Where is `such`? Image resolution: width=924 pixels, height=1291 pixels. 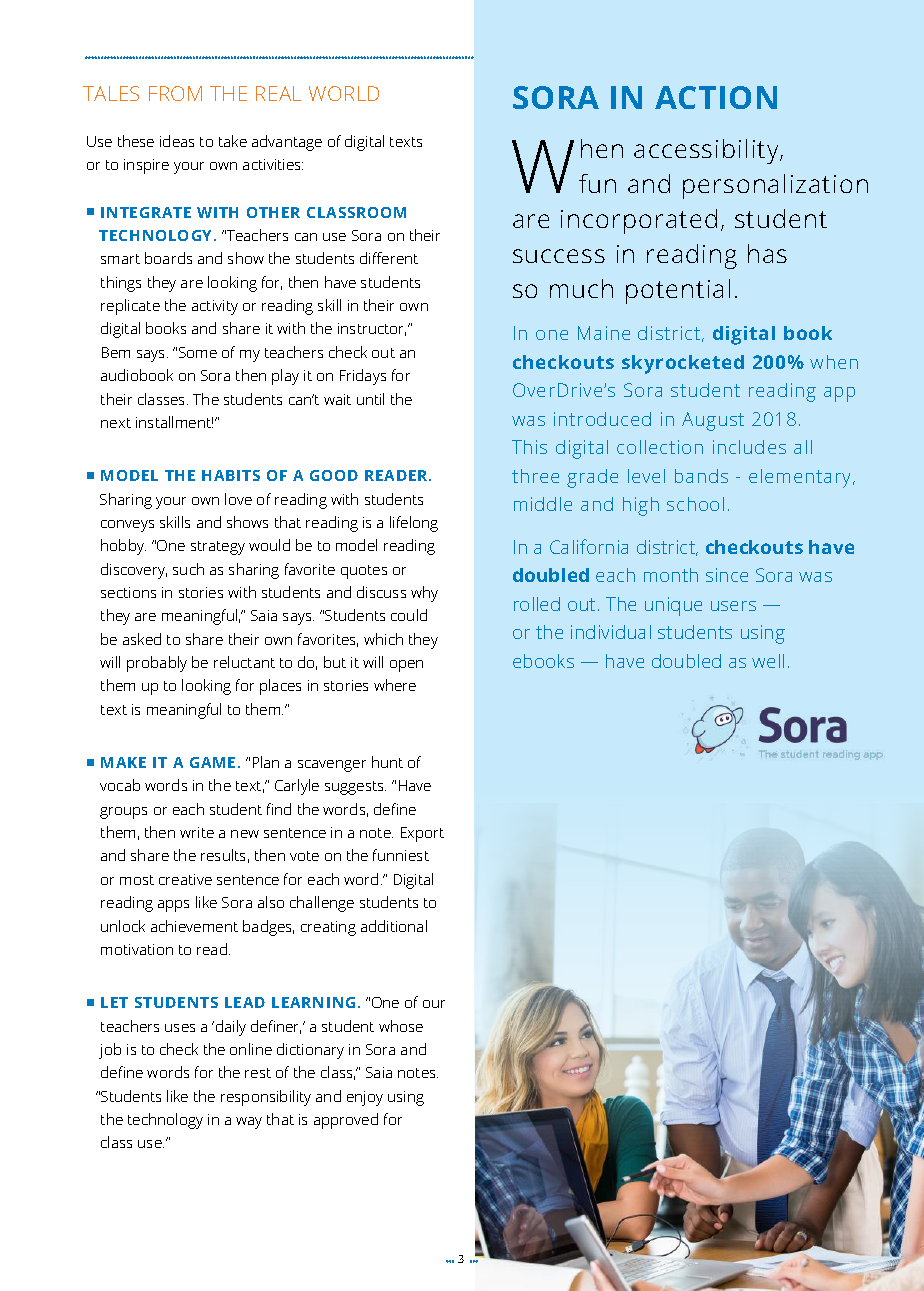
such is located at coordinates (188, 569).
